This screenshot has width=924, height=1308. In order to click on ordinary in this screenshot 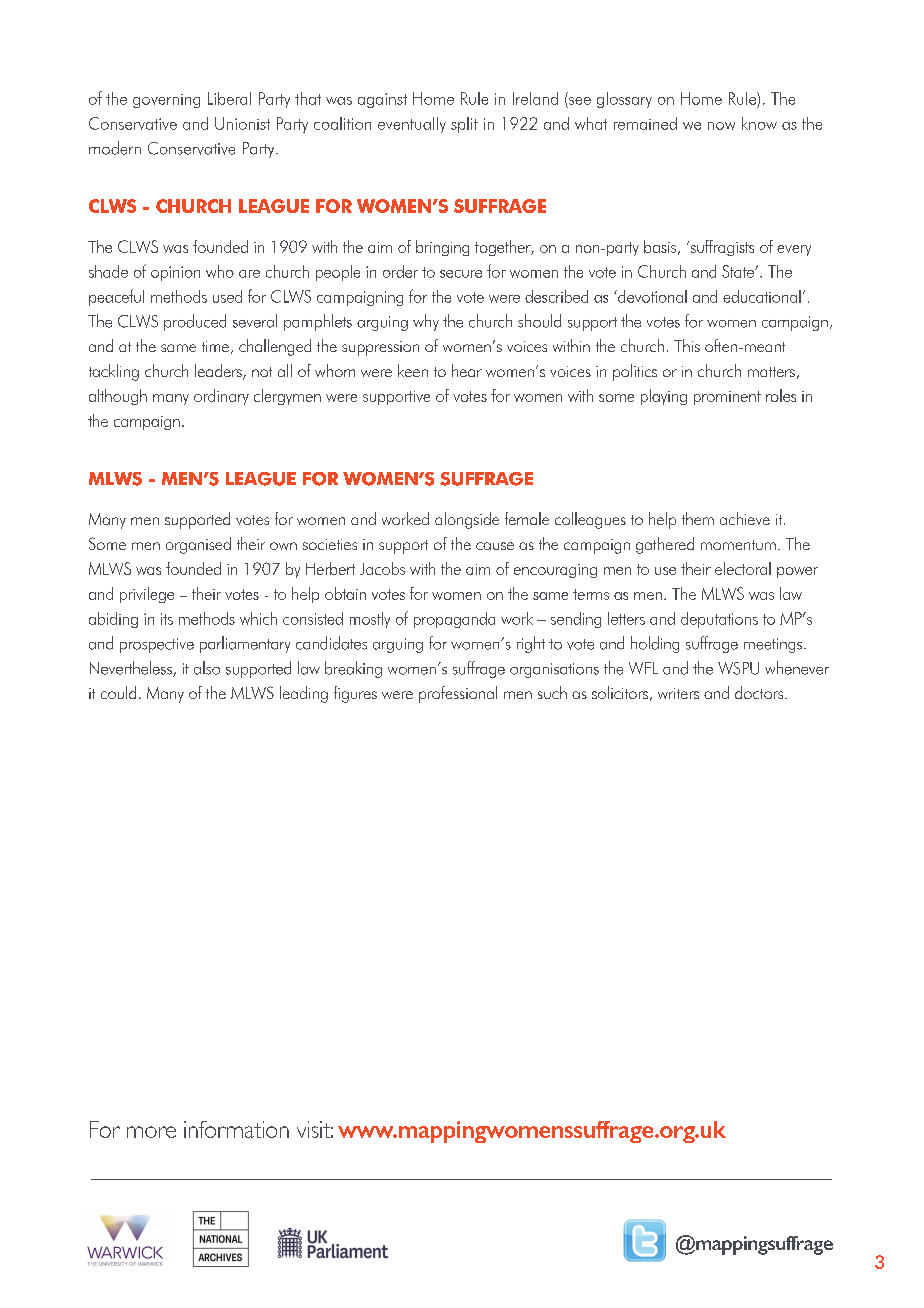, I will do `click(221, 397)`.
